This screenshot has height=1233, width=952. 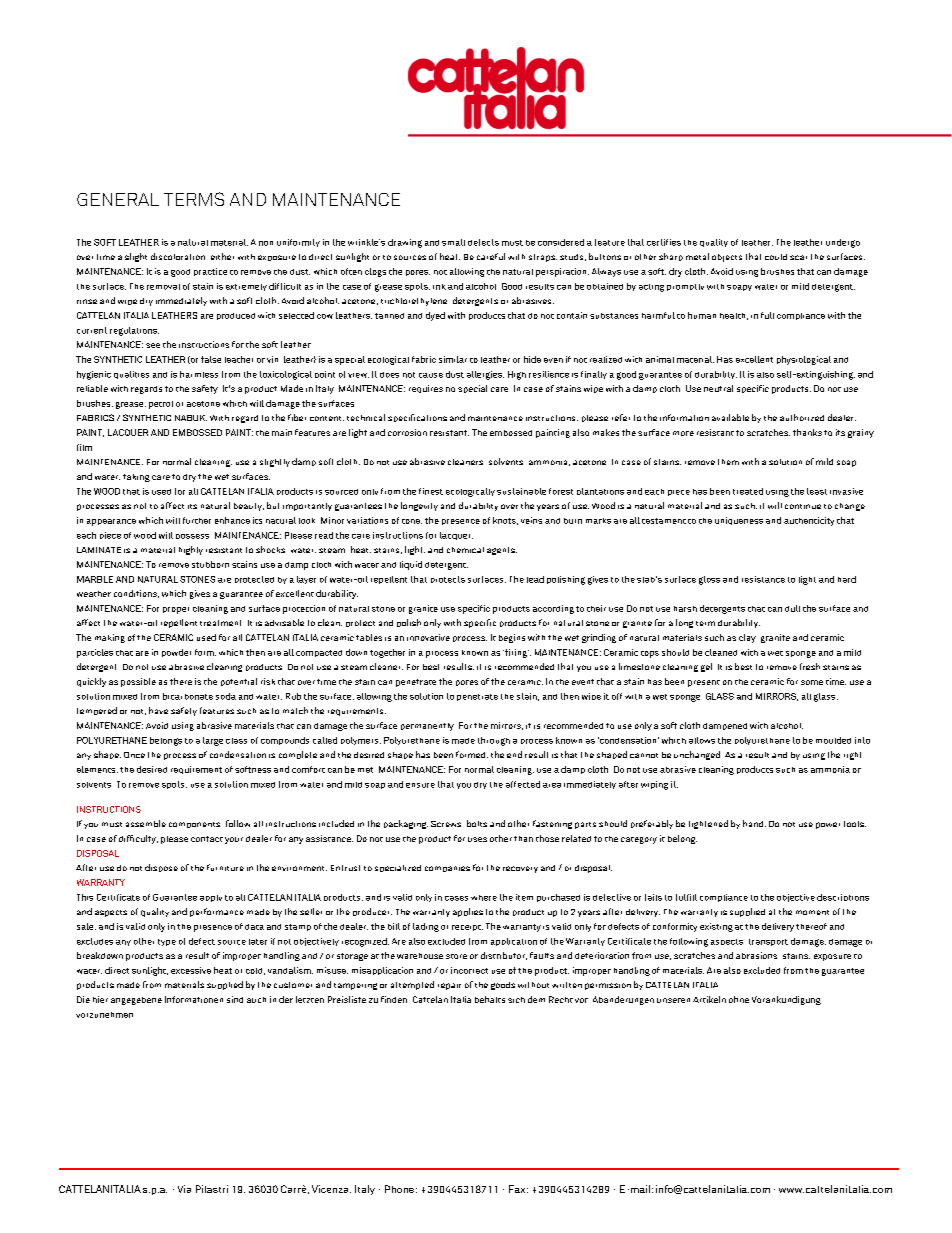 What do you see at coordinates (453, 242) in the screenshot?
I see `small` at bounding box center [453, 242].
